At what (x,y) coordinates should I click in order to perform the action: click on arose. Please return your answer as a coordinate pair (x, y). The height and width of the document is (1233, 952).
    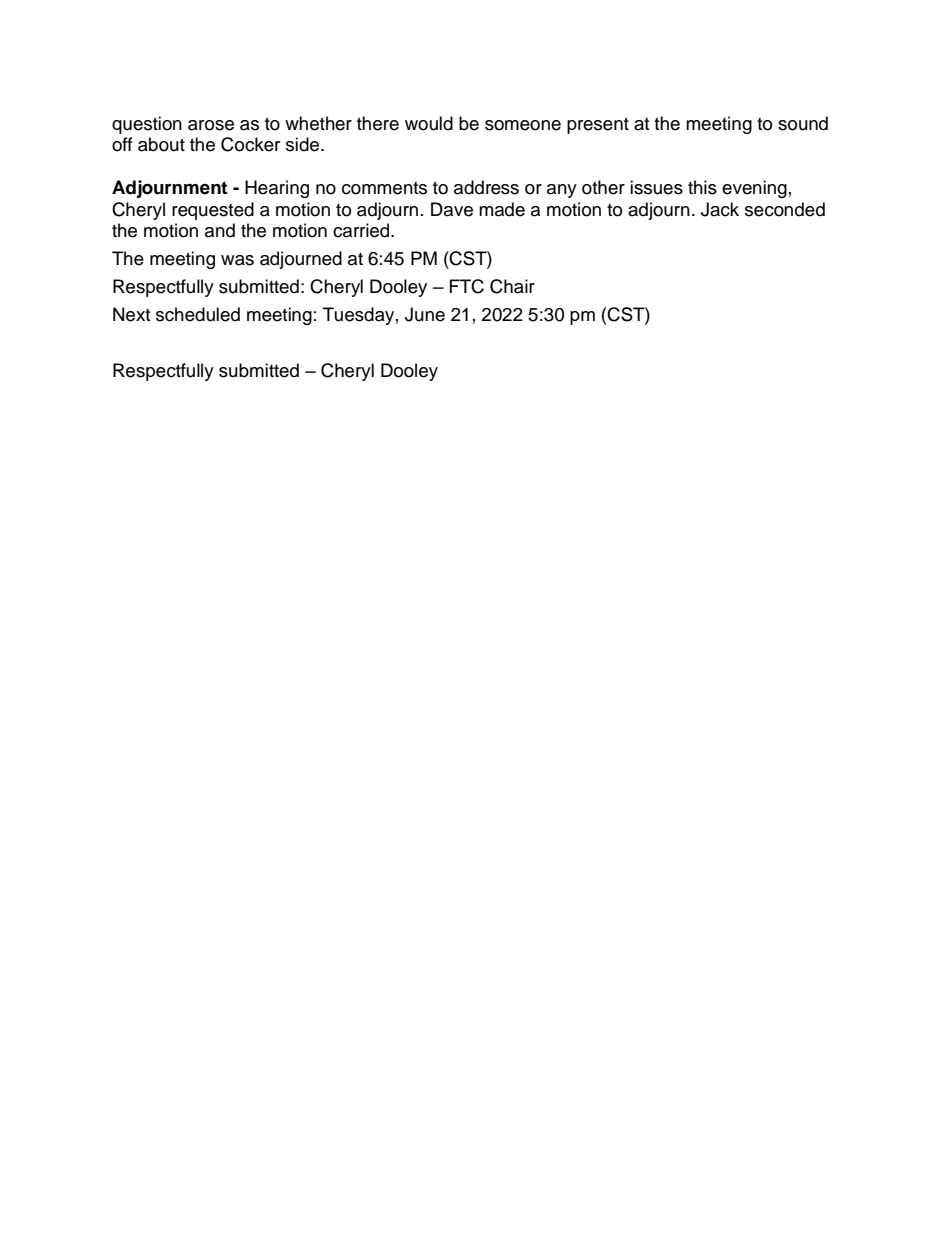
    Looking at the image, I should click on (211, 125).
